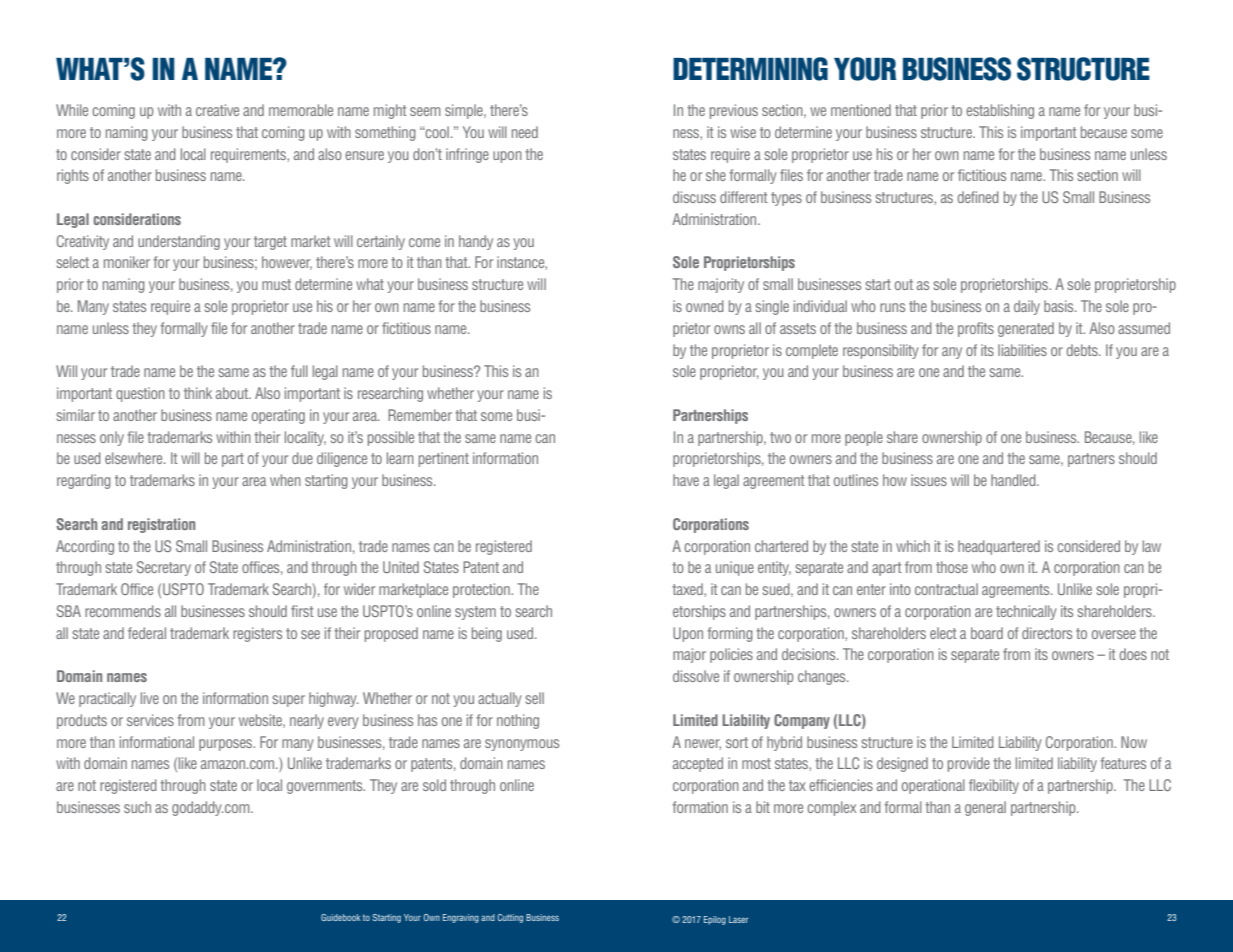 The height and width of the document is (952, 1233). Describe the element at coordinates (217, 110) in the document. I see `creative` at that location.
